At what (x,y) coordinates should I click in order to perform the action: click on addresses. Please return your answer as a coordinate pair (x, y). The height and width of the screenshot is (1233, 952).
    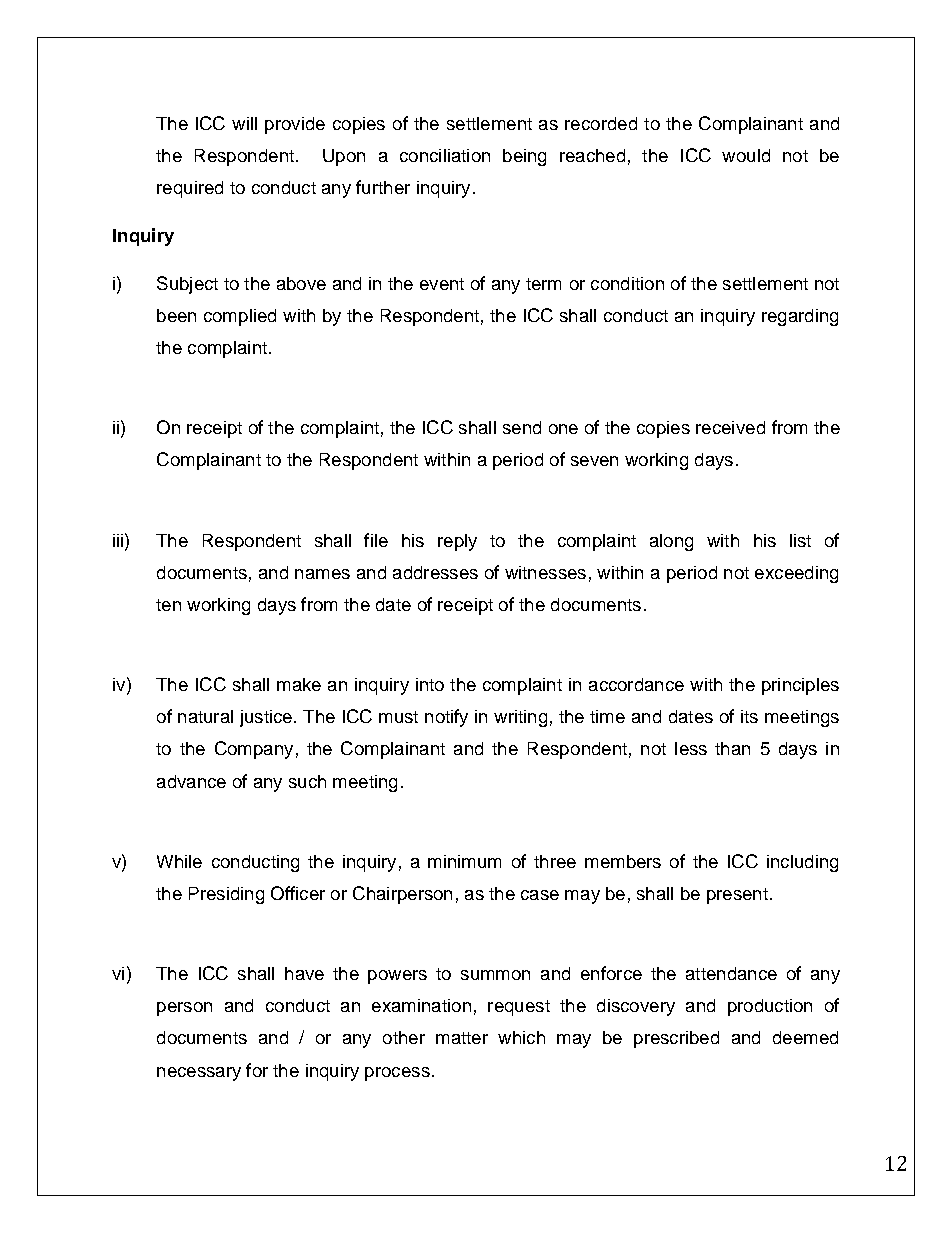
    Looking at the image, I should click on (435, 572).
